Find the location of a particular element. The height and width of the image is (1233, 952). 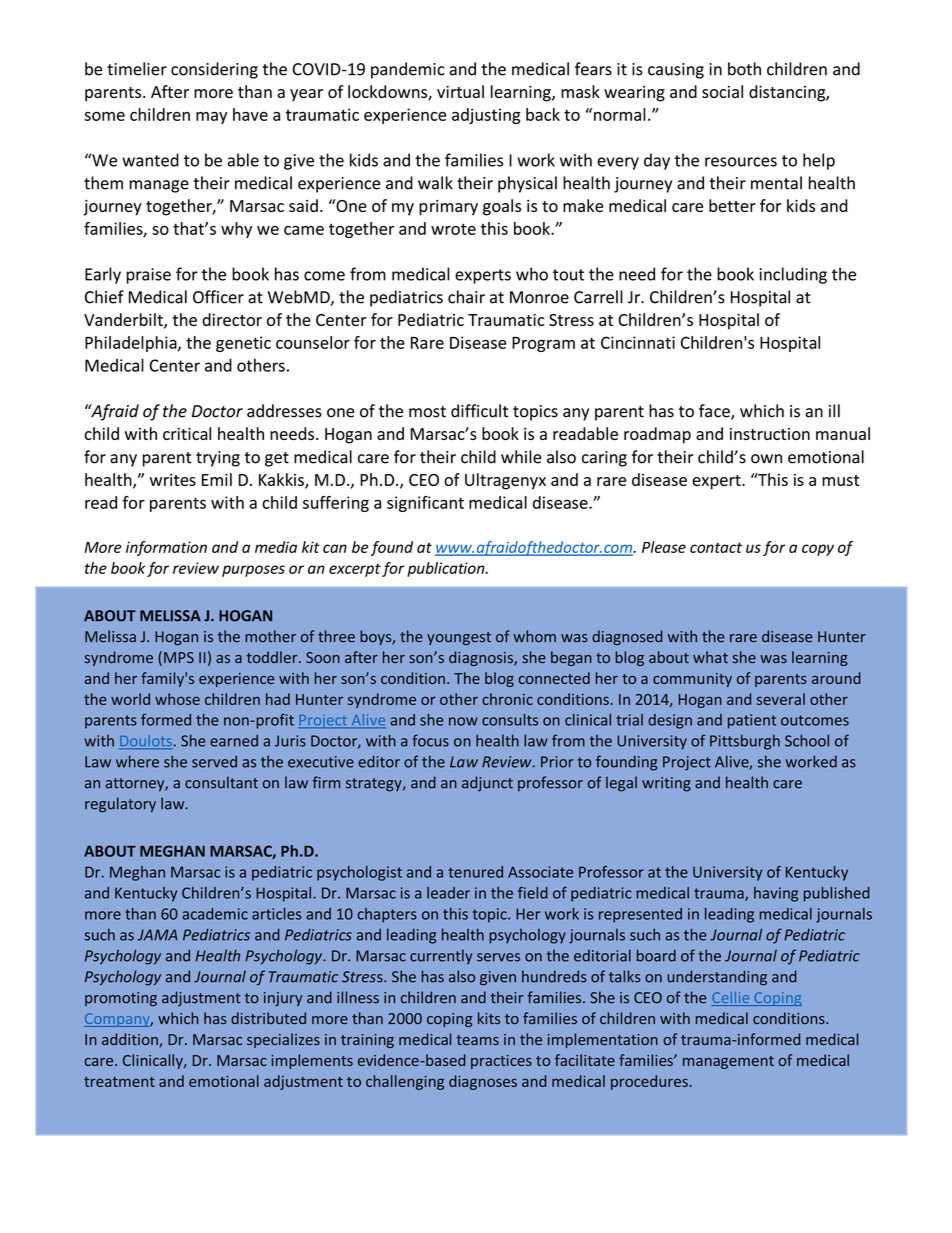

information is located at coordinates (166, 548).
